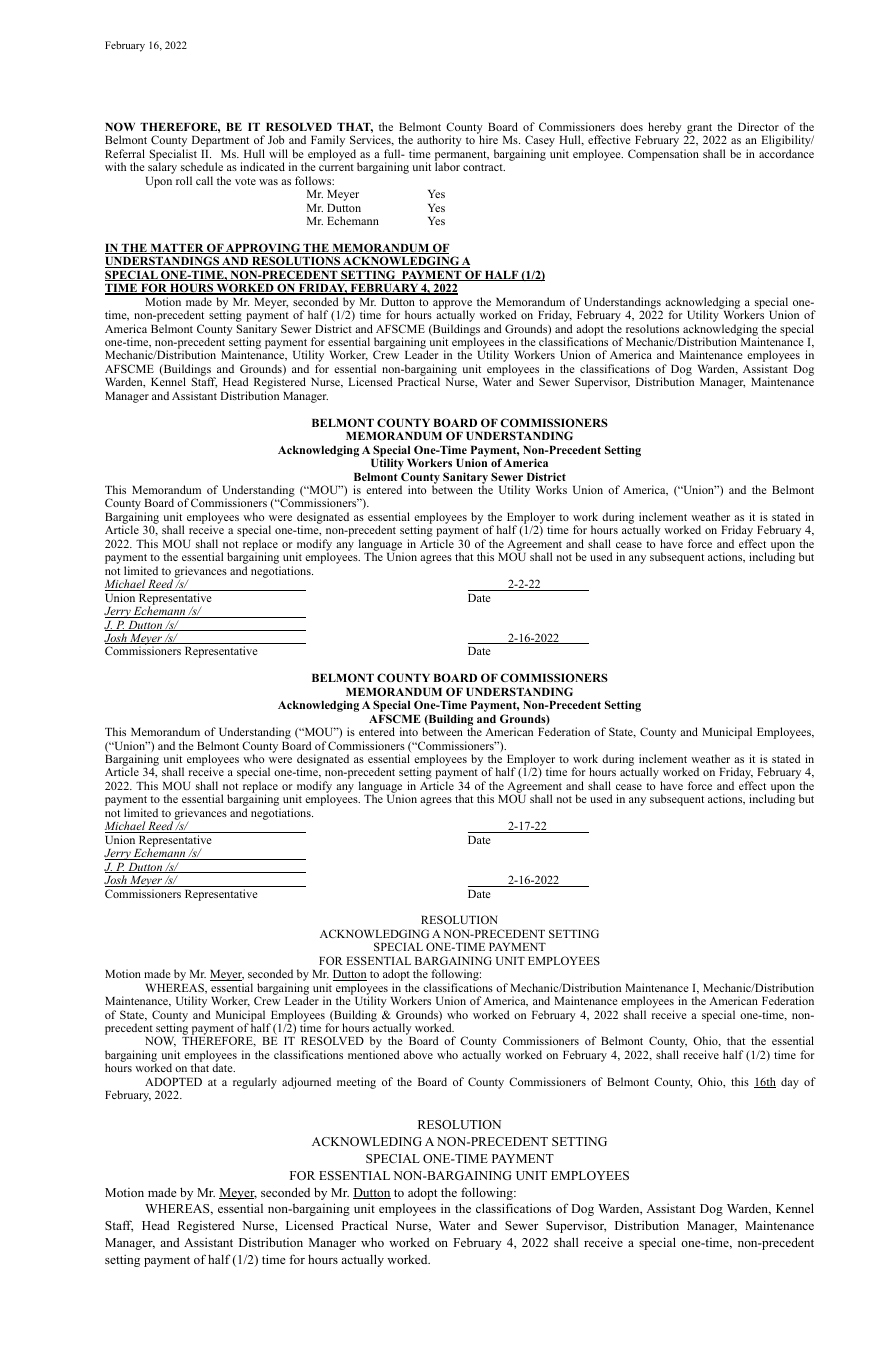 The image size is (887, 1372). Describe the element at coordinates (255, 1083) in the image. I see `regularly` at that location.
